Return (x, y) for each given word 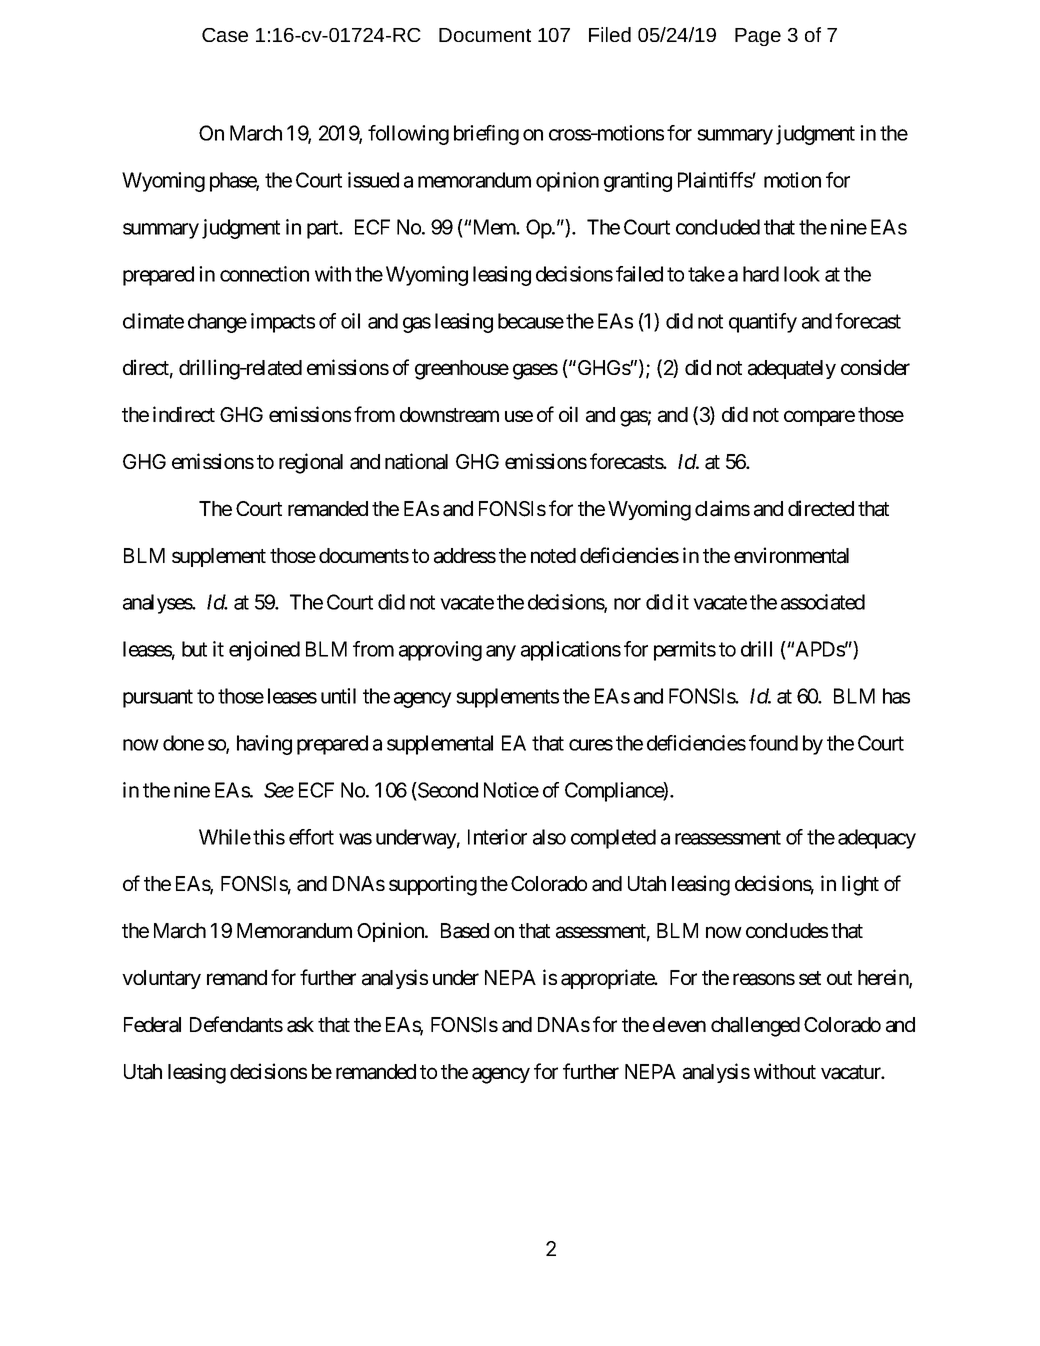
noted (553, 555)
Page (758, 37)
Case (225, 35)
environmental (791, 555)
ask (300, 1025)
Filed (610, 34)
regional (311, 463)
